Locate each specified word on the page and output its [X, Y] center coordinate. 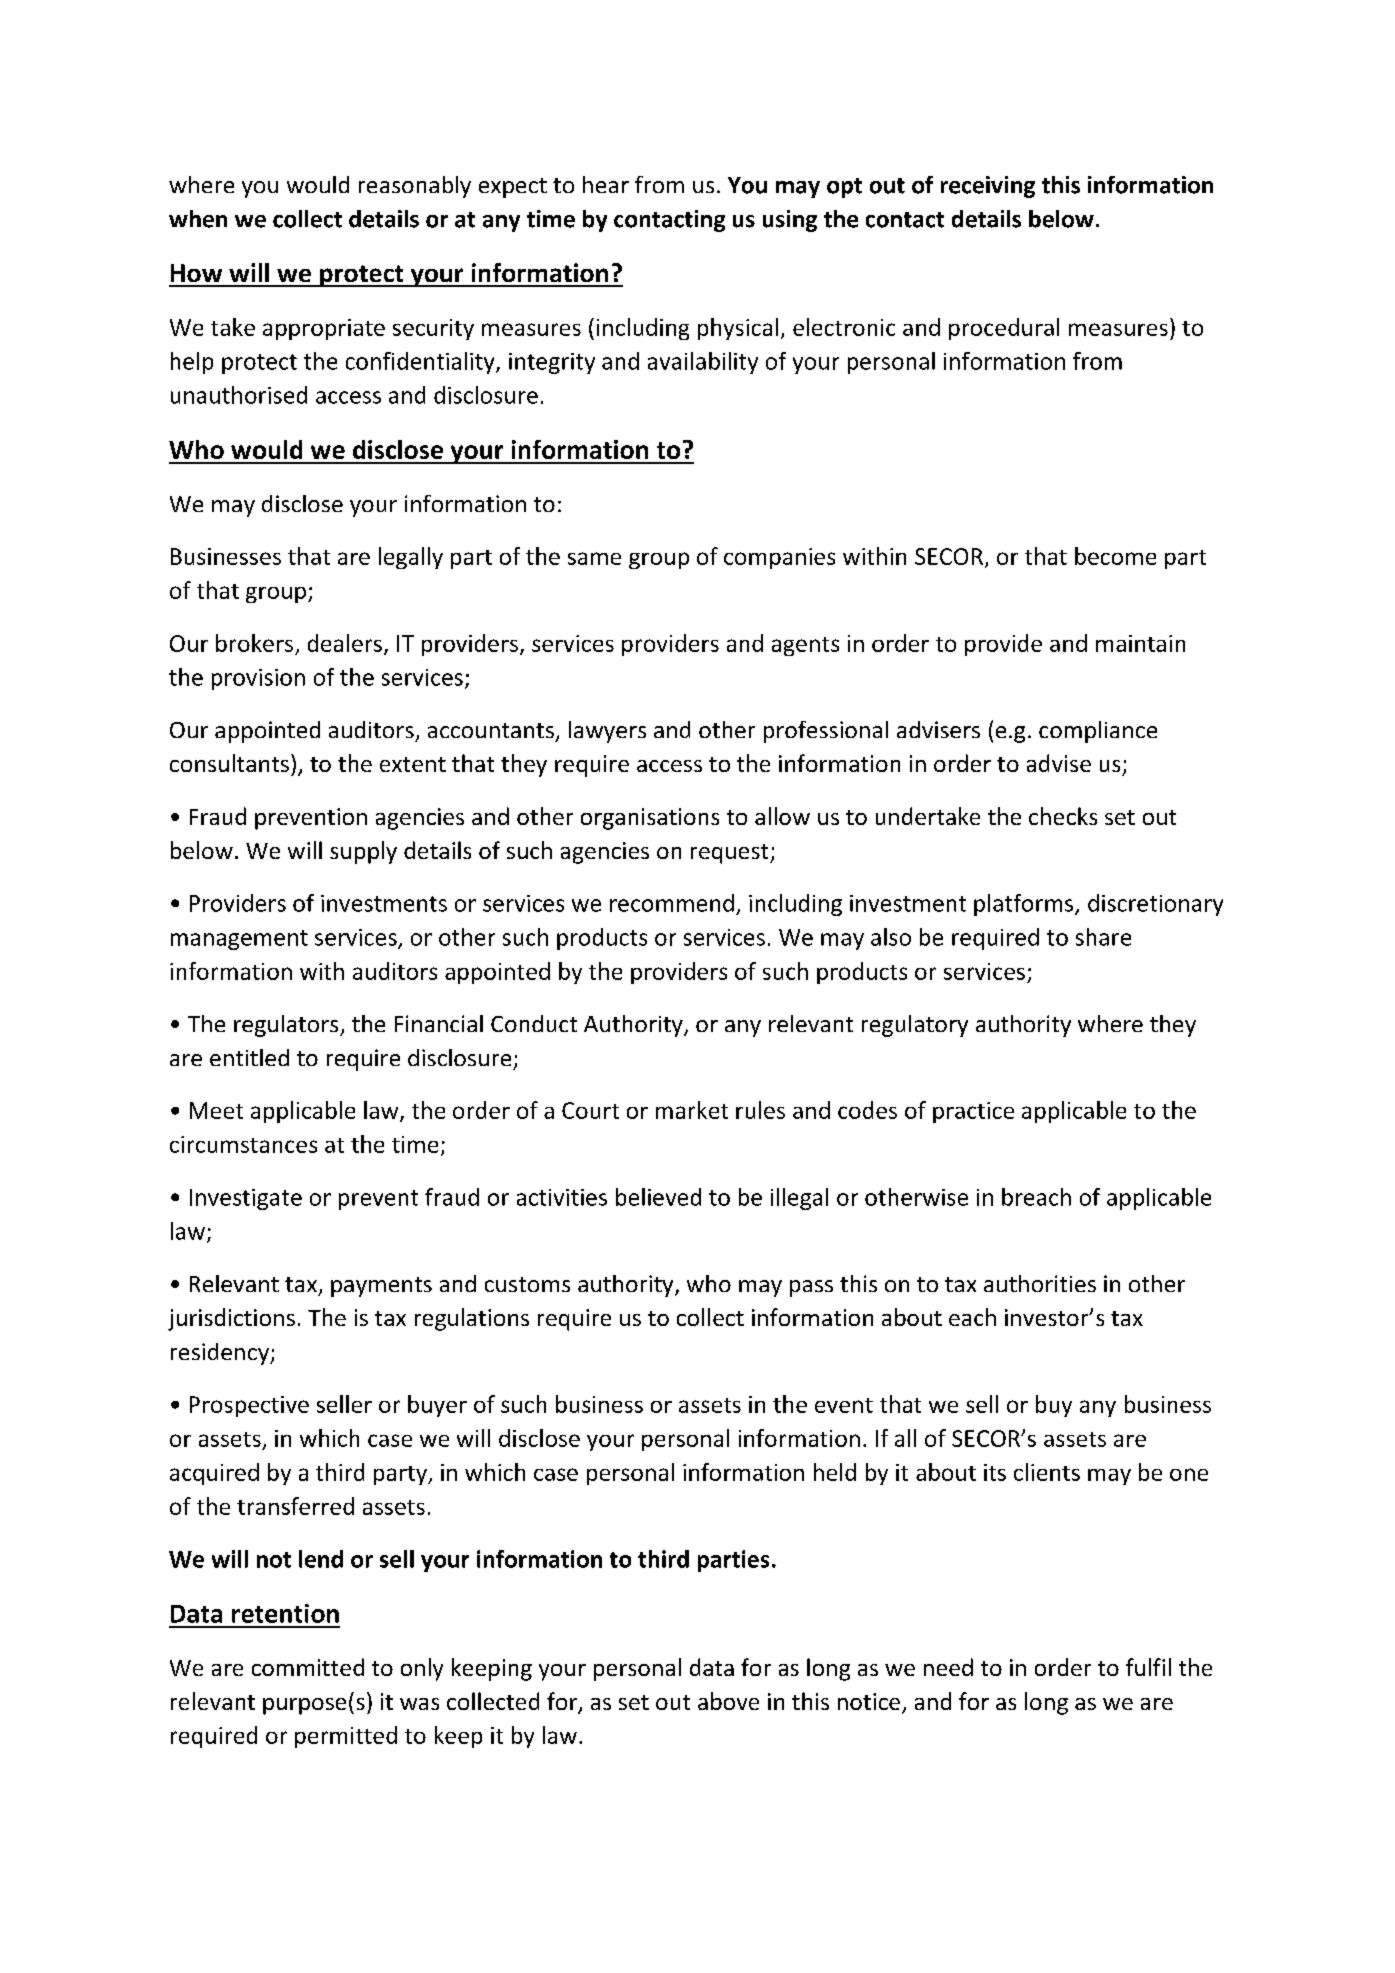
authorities [1040, 1283]
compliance [1098, 732]
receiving [988, 187]
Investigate [246, 1199]
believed [658, 1197]
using [790, 221]
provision [258, 679]
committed [308, 1667]
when [198, 219]
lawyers [607, 732]
